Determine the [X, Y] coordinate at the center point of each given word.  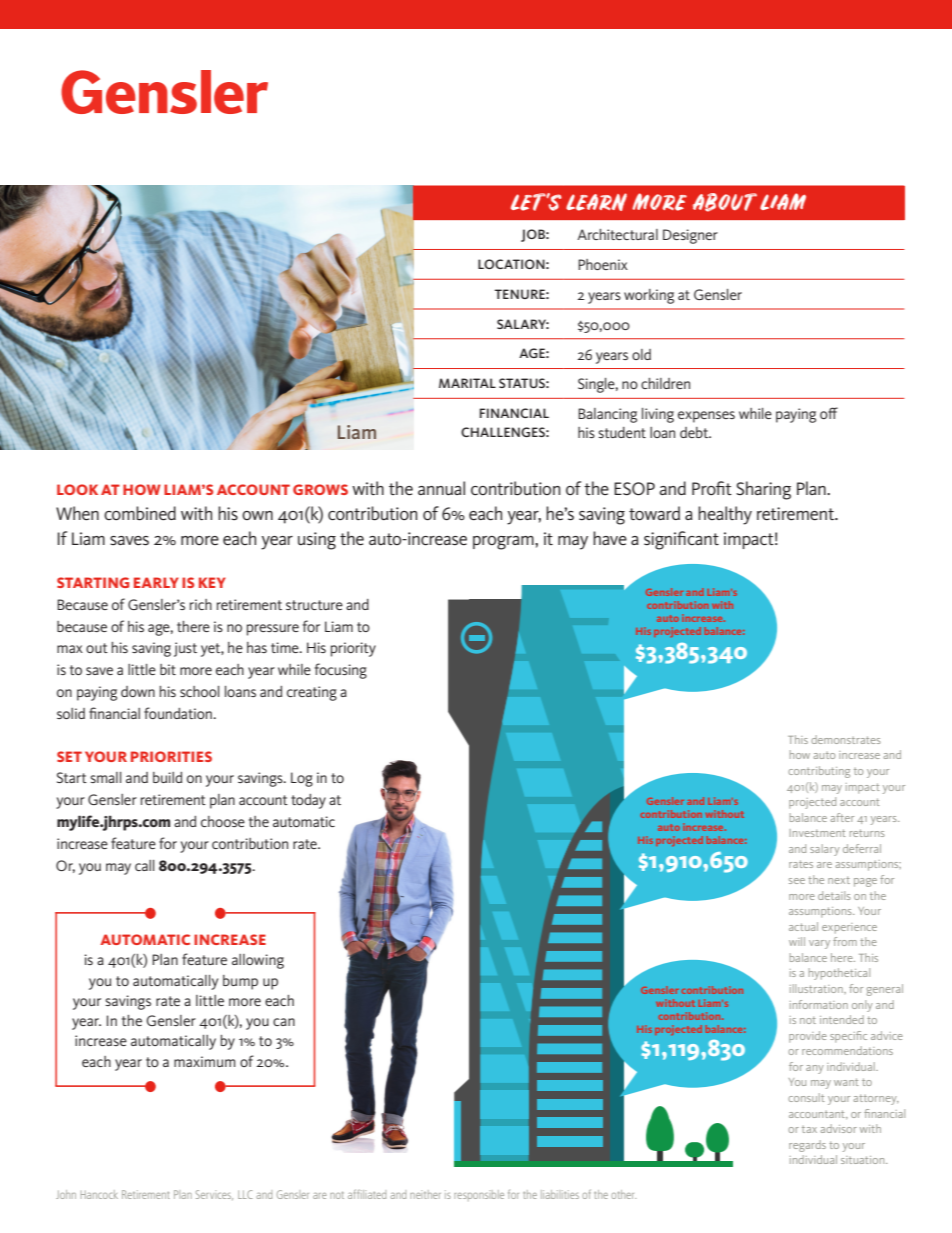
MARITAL [467, 383]
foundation [179, 713]
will [797, 941]
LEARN [596, 202]
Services [214, 1195]
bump [240, 982]
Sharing [763, 490]
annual [441, 488]
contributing [819, 772]
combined [140, 513]
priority [353, 649]
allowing [258, 961]
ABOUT [725, 202]
